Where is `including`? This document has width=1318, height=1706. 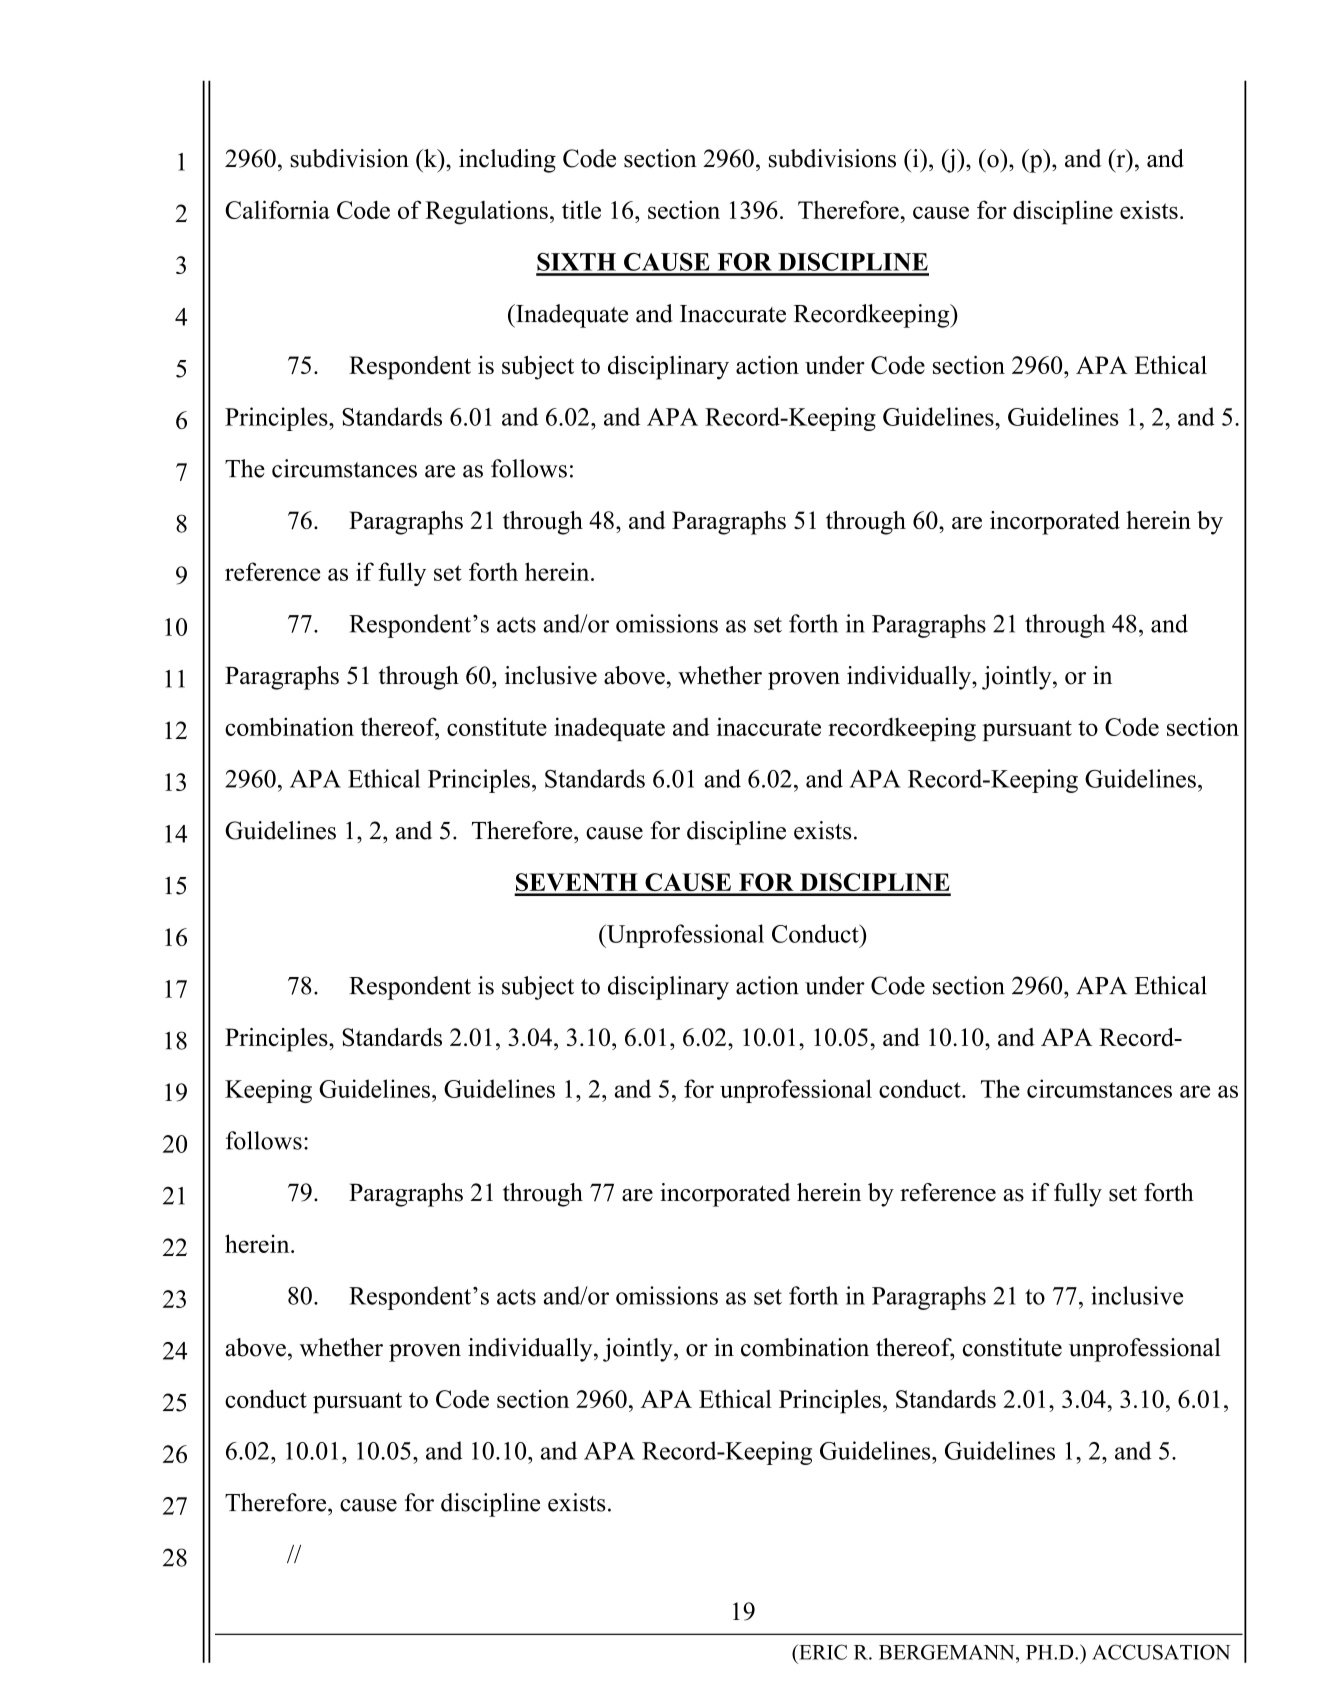 including is located at coordinates (507, 161).
